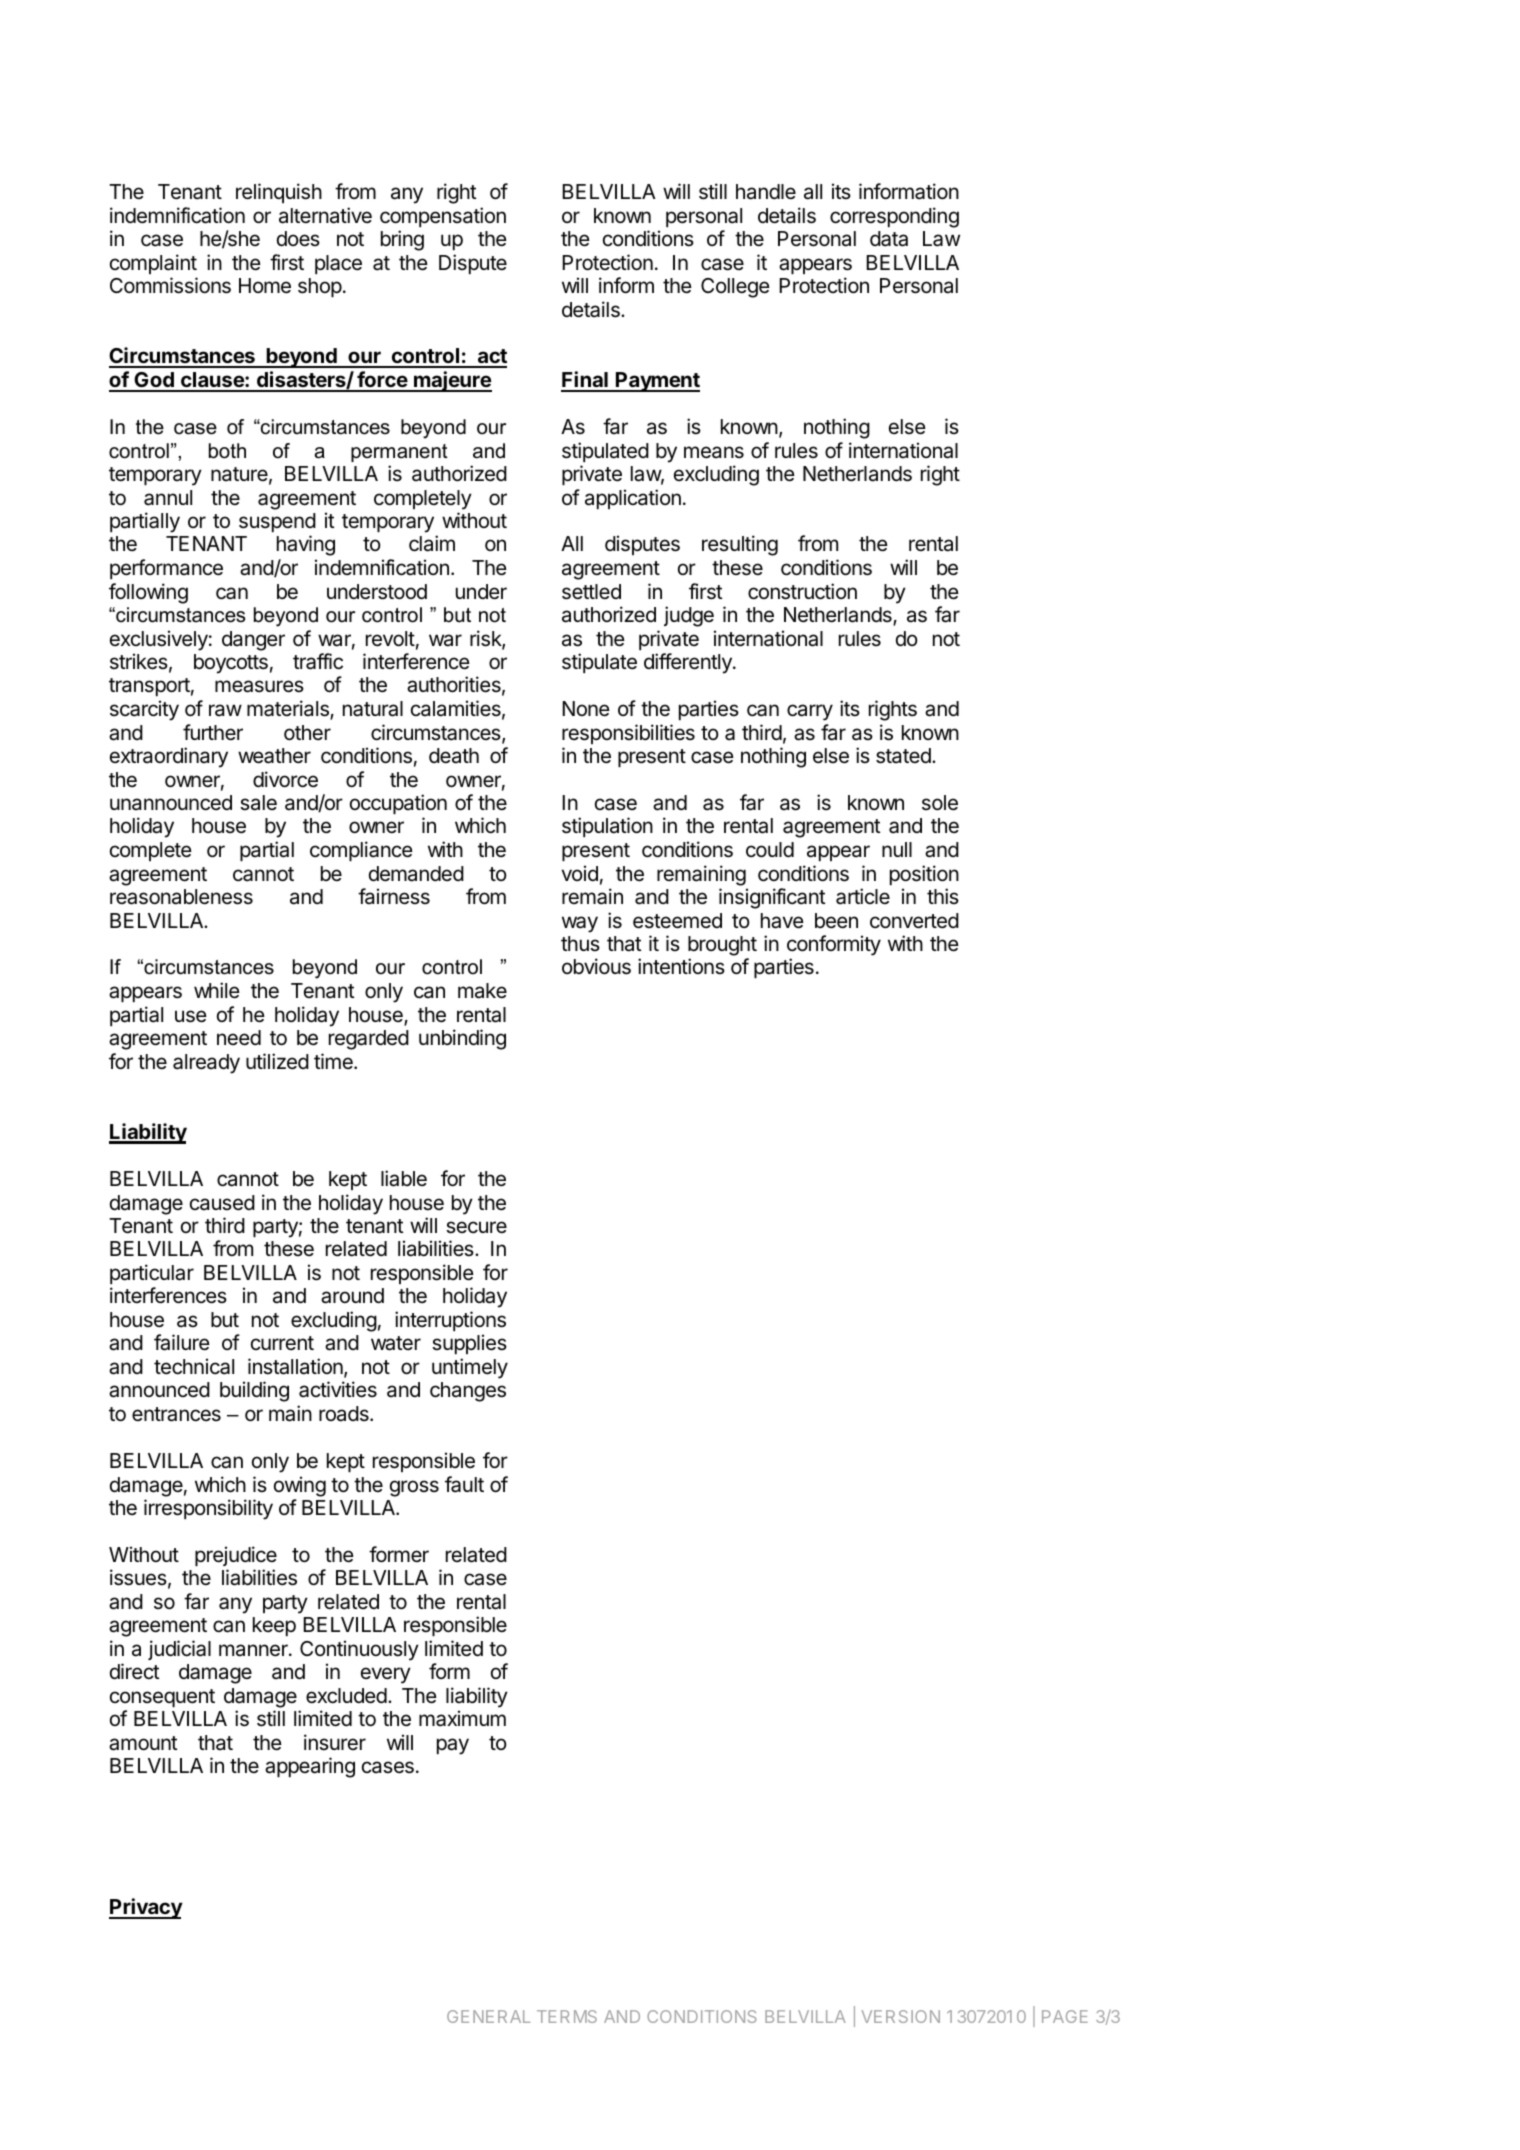 The image size is (1520, 2150). Describe the element at coordinates (265, 286) in the document. I see `Home` at that location.
